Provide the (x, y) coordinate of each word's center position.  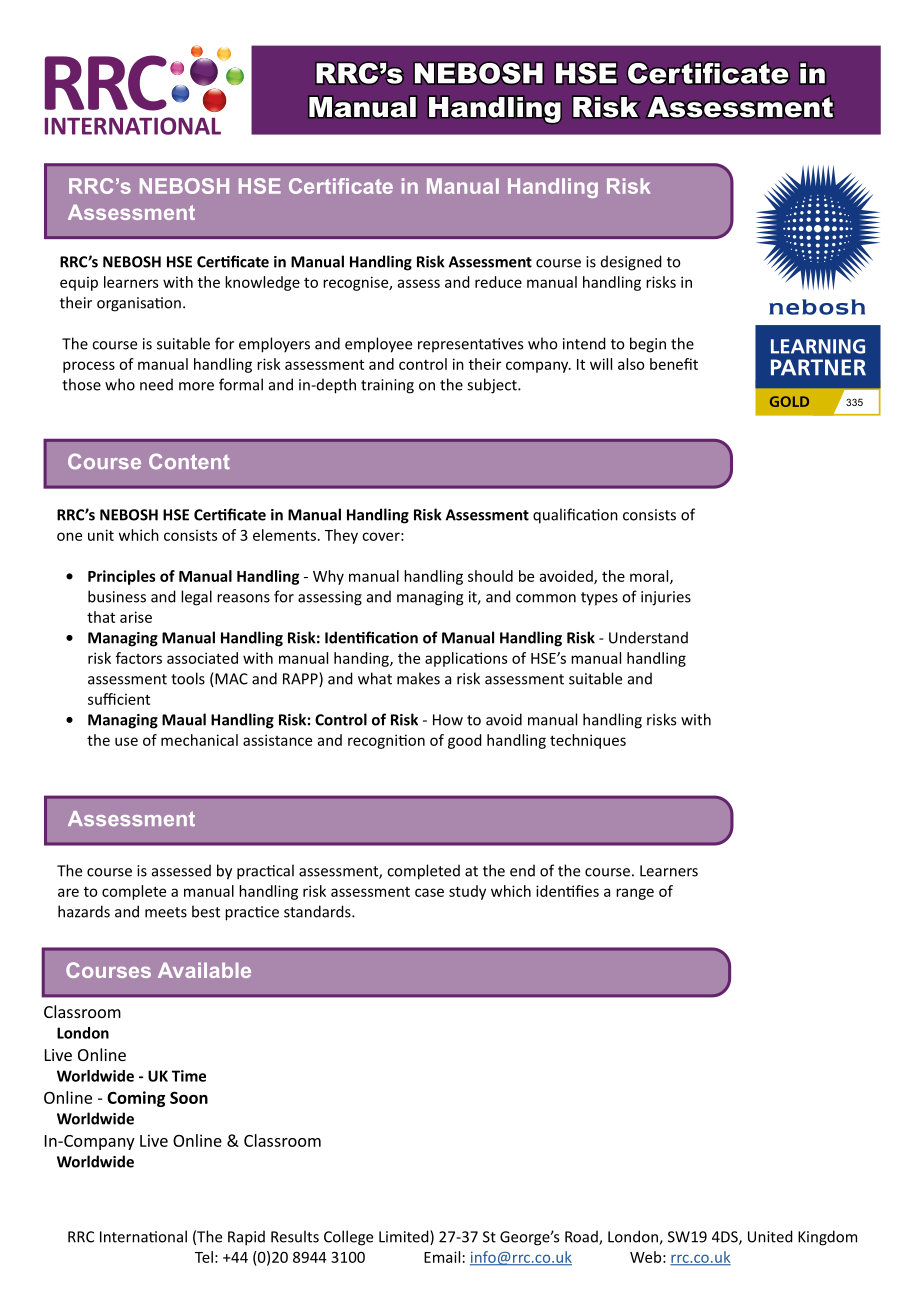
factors (139, 658)
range (635, 894)
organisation (139, 304)
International (143, 1236)
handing (362, 659)
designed (631, 263)
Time (189, 1076)
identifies (567, 891)
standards (318, 911)
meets (166, 912)
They (341, 536)
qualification (575, 516)
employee (378, 345)
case (429, 892)
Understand (648, 637)
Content (189, 461)
